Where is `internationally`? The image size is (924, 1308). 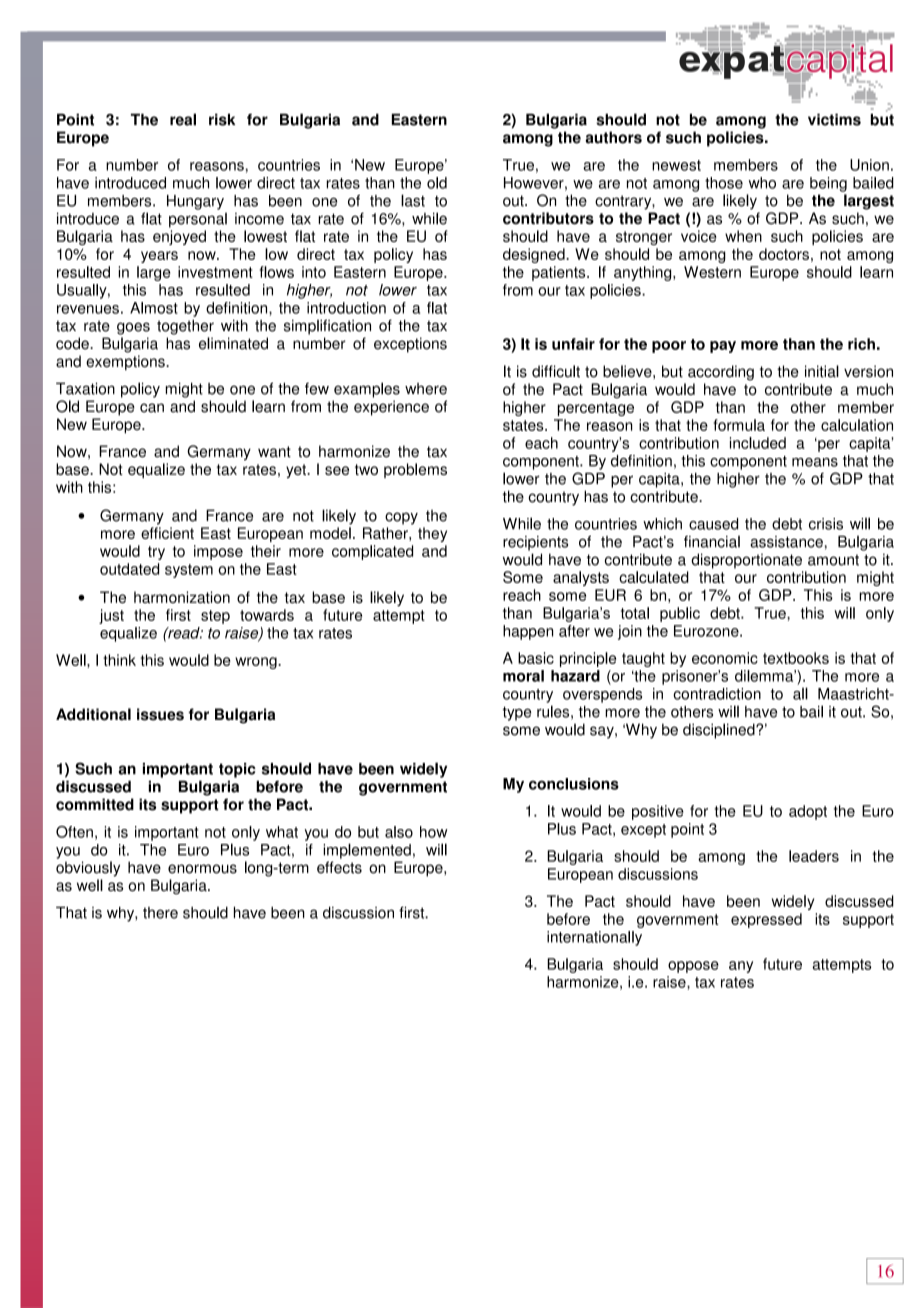 internationally is located at coordinates (594, 938).
